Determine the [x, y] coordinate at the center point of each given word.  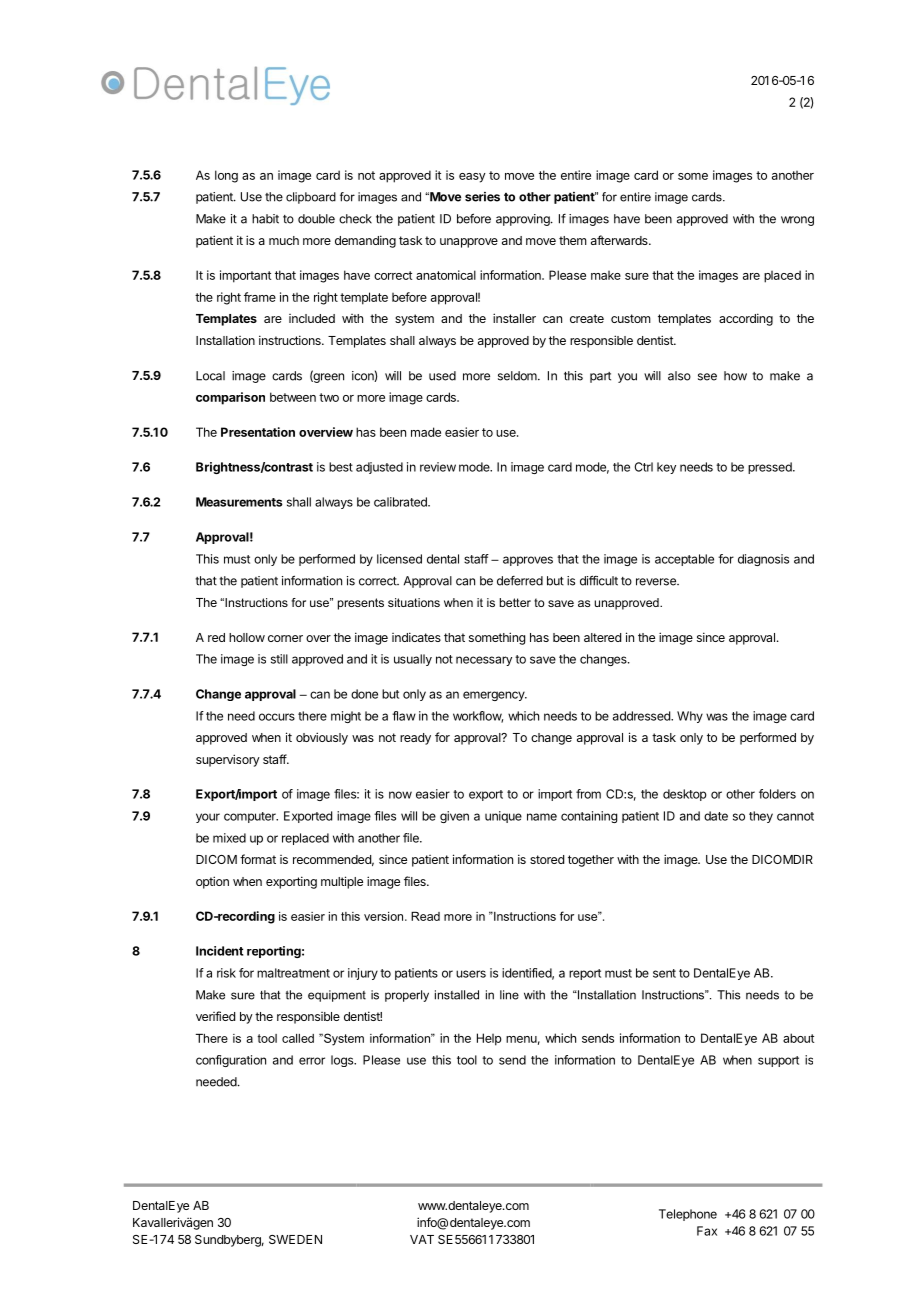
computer [251, 817]
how [735, 376]
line [509, 995]
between [293, 397]
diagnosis [763, 560]
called [298, 1038]
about [798, 1038]
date [716, 816]
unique [503, 817]
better [515, 602]
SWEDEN [295, 1239]
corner [285, 638]
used [442, 376]
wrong [797, 221]
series [482, 197]
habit [265, 219]
